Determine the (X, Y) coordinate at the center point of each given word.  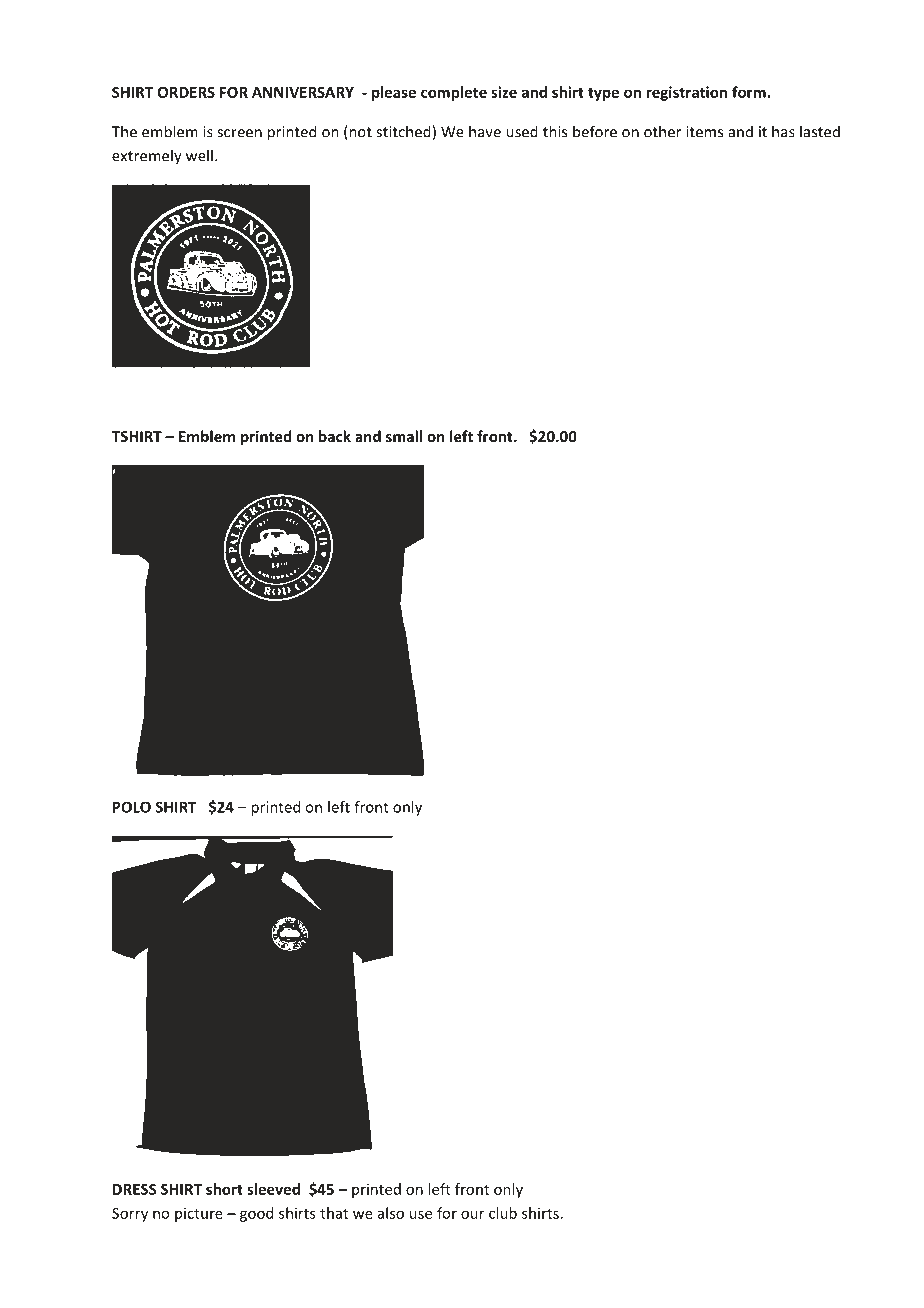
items (704, 132)
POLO (132, 807)
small (404, 436)
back (335, 436)
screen (239, 133)
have (485, 131)
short (224, 1189)
